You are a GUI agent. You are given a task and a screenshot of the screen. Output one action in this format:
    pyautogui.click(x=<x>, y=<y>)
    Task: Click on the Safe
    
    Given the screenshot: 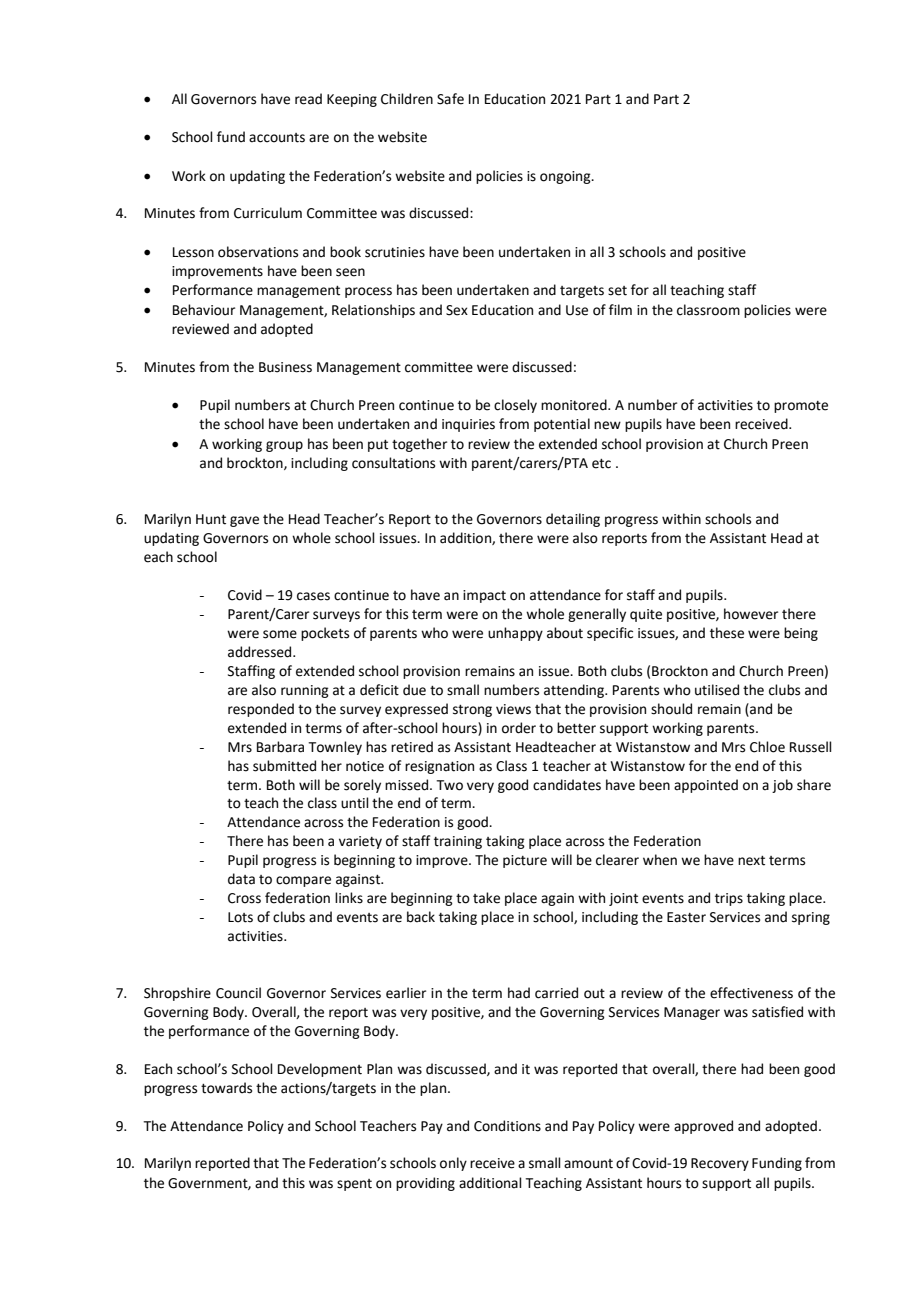 What is the action you would take?
    pyautogui.click(x=450, y=99)
